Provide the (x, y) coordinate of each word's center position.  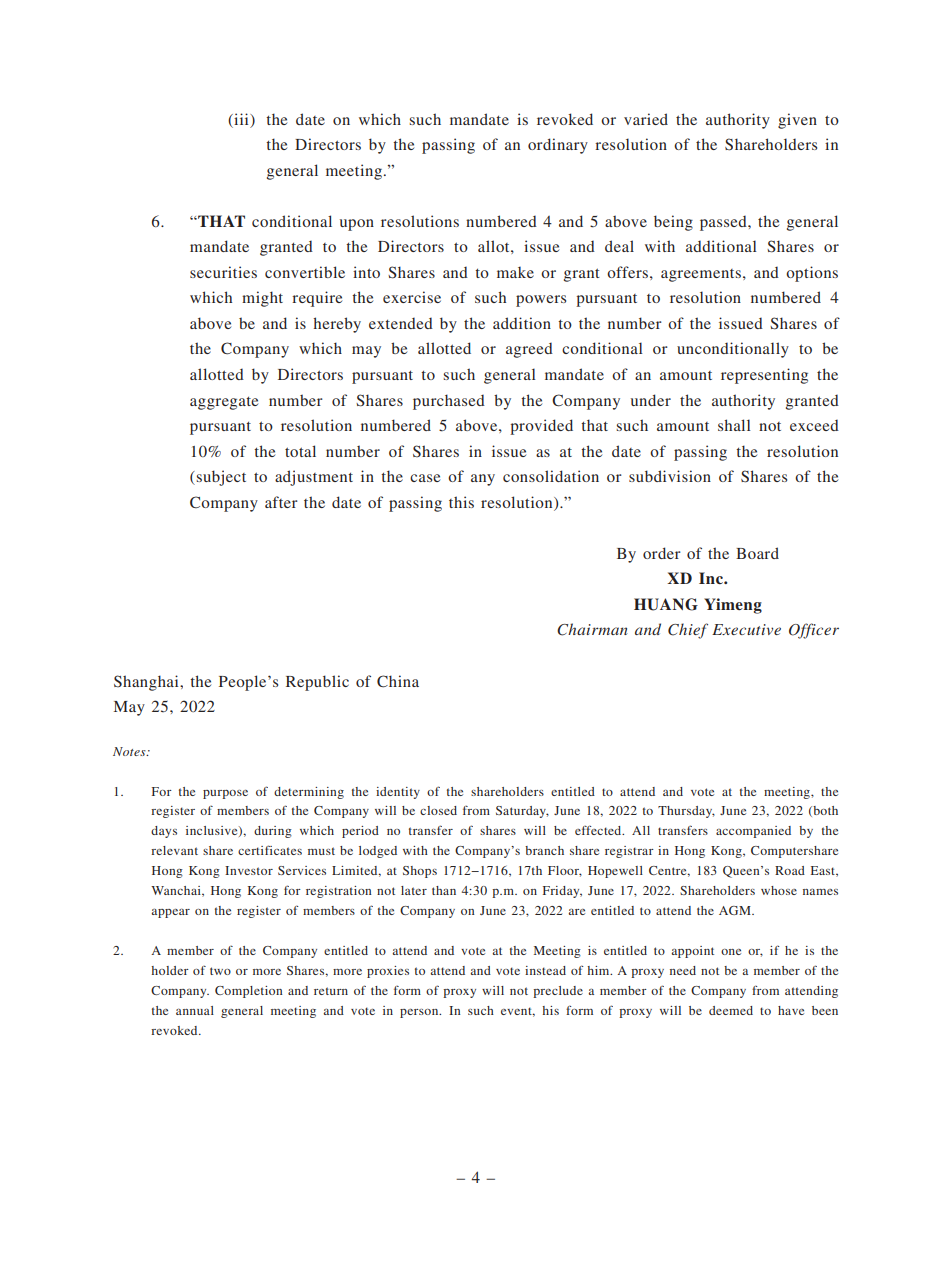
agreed (529, 350)
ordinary (558, 146)
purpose (225, 794)
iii (241, 119)
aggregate (224, 403)
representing (764, 376)
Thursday (686, 812)
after (281, 502)
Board (757, 553)
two (220, 971)
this (461, 502)
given (797, 121)
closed (438, 810)
